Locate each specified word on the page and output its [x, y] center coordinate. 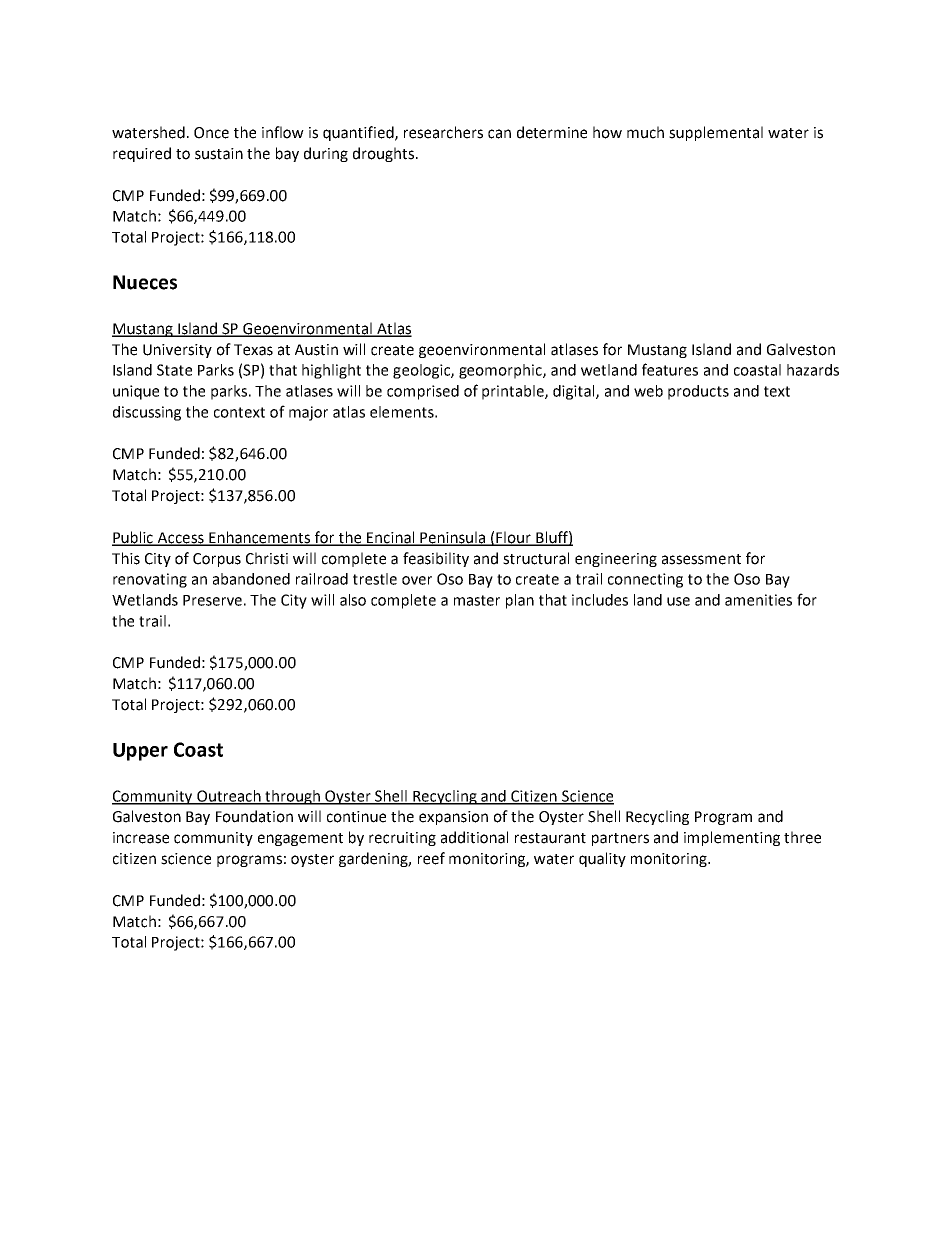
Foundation [254, 816]
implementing [732, 838]
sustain [219, 154]
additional [474, 837]
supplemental [716, 133]
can [499, 134]
